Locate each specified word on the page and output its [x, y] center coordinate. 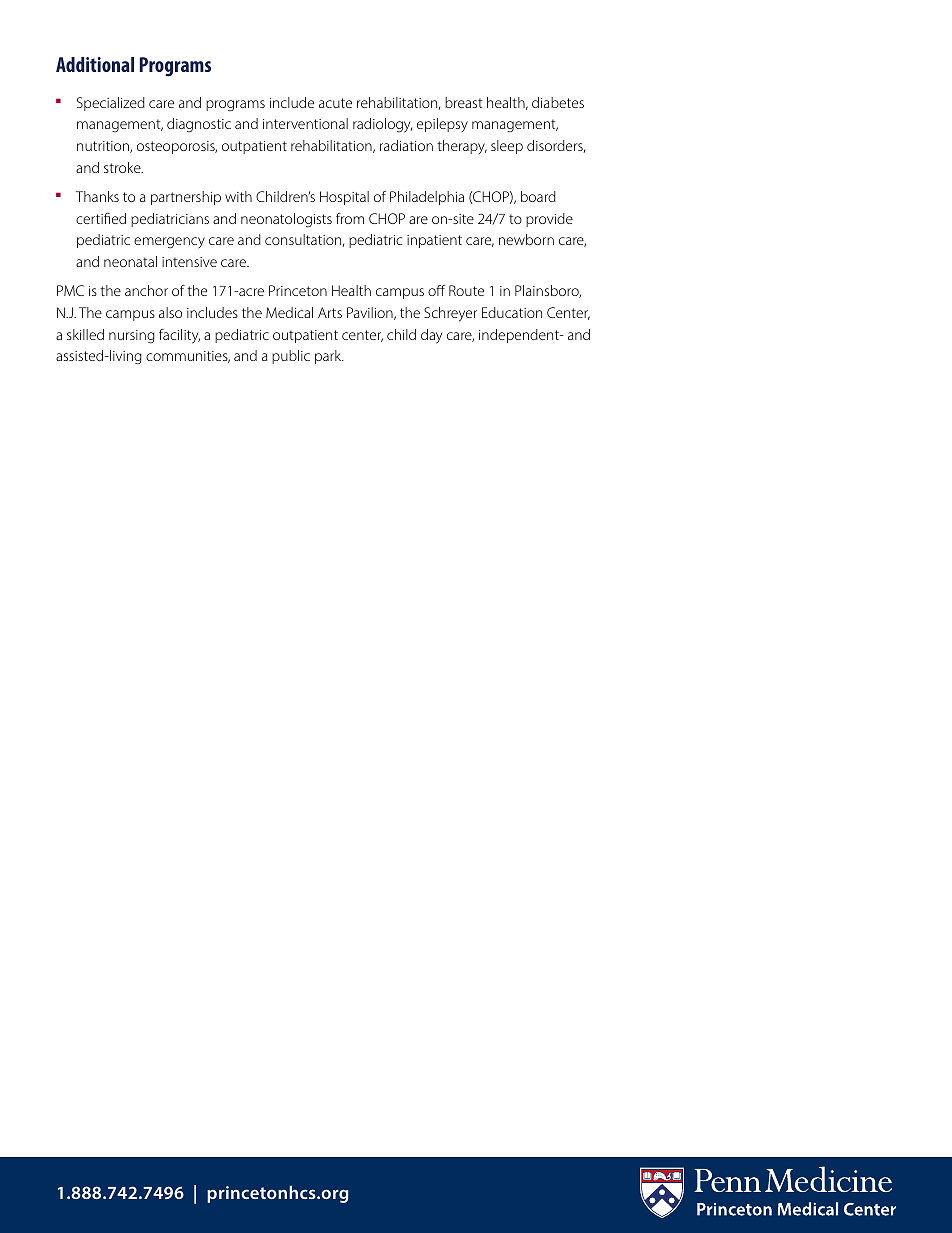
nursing [132, 337]
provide [549, 220]
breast [464, 102]
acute [335, 103]
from [350, 218]
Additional [95, 64]
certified [101, 218]
